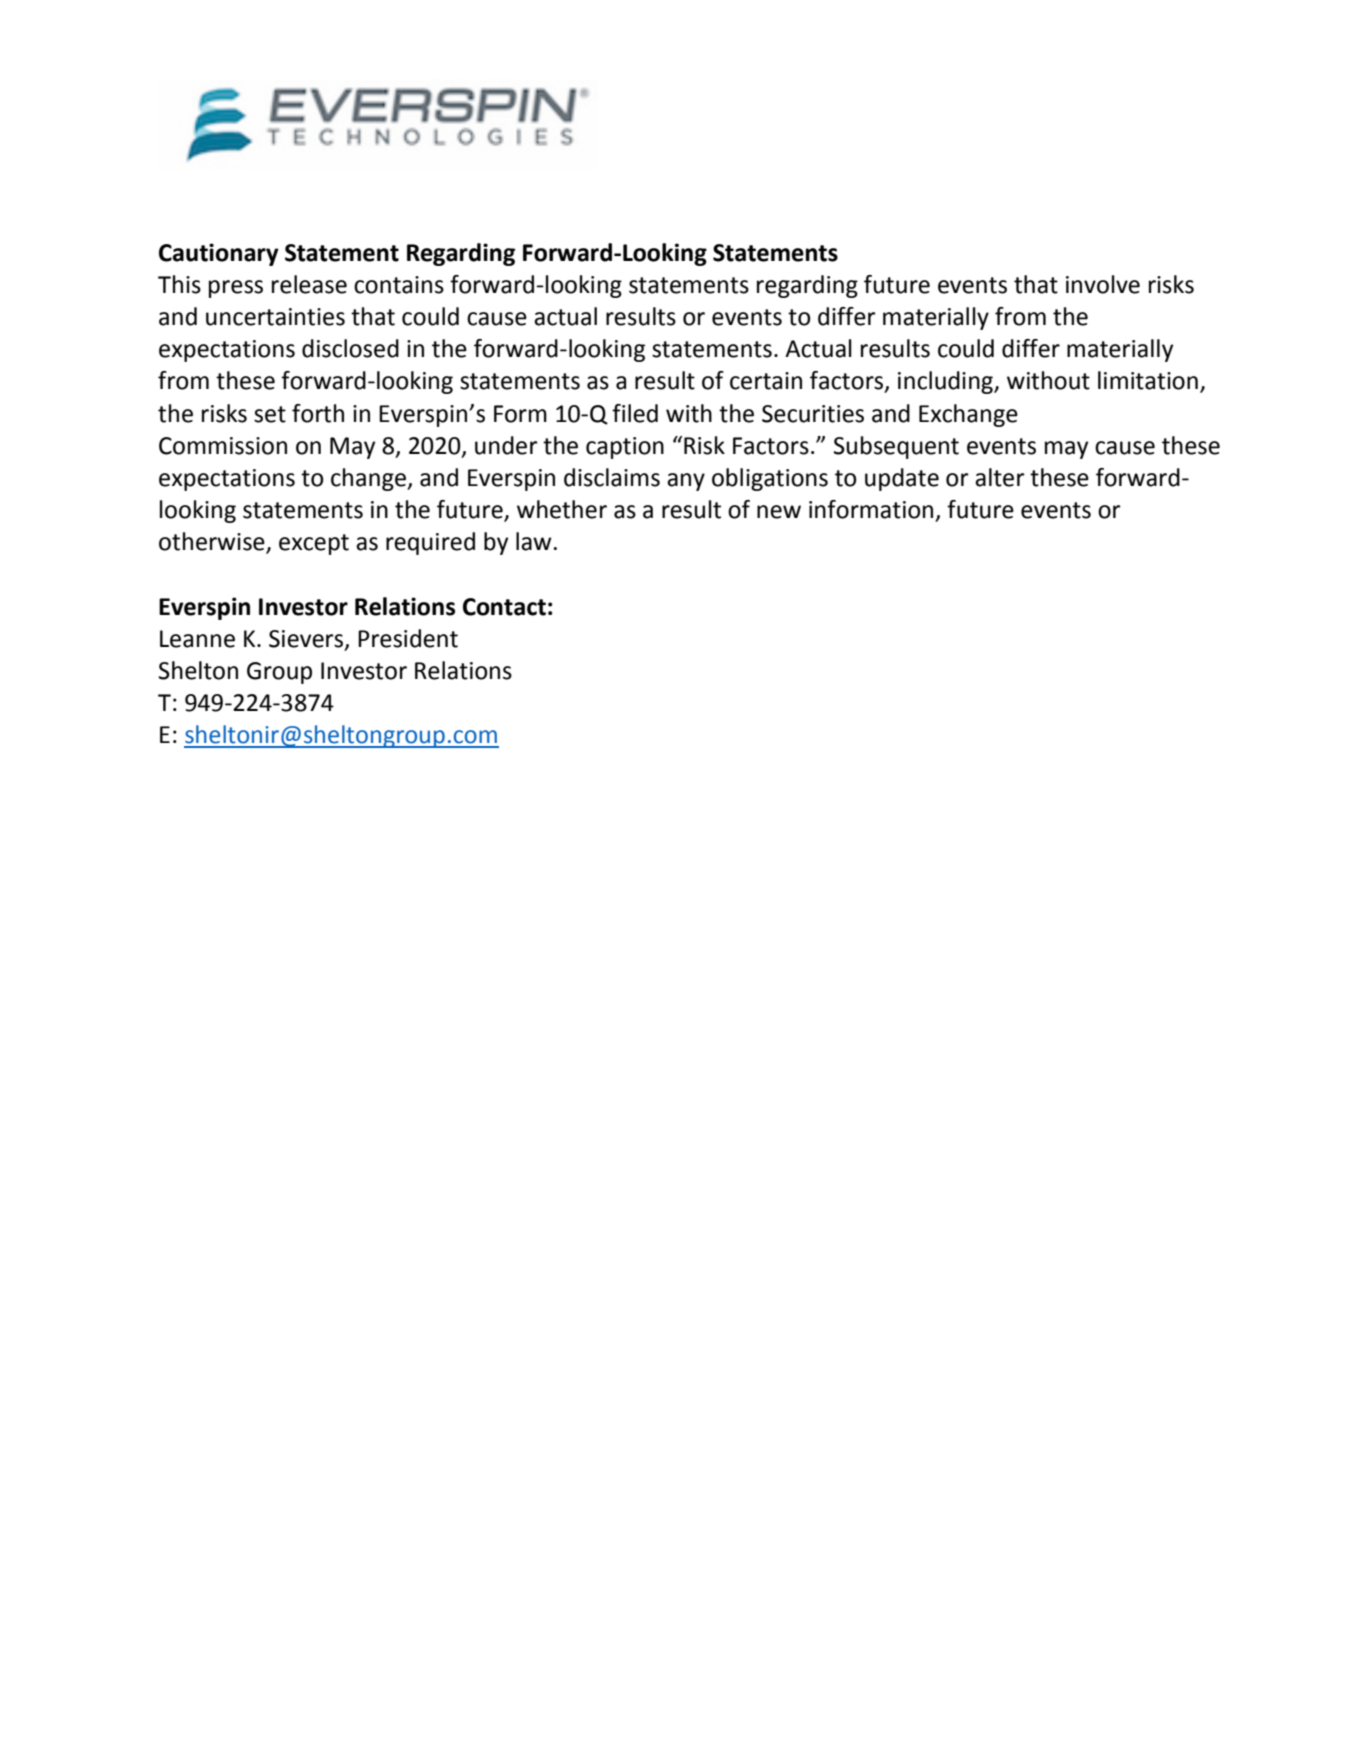 The image size is (1345, 1740). What do you see at coordinates (896, 447) in the image?
I see `Subsequent` at bounding box center [896, 447].
